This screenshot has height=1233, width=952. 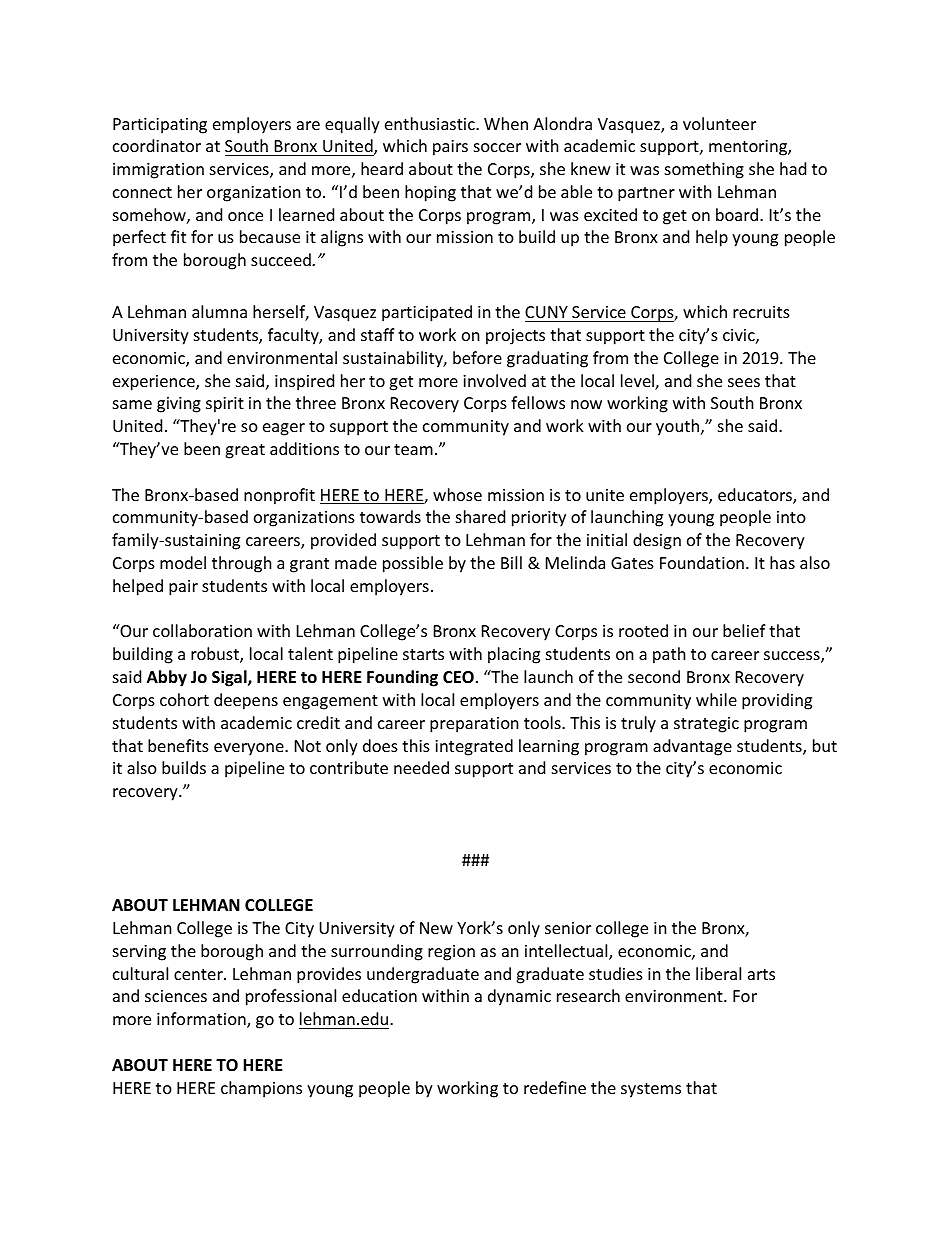 What do you see at coordinates (497, 147) in the screenshot?
I see `soccer` at bounding box center [497, 147].
